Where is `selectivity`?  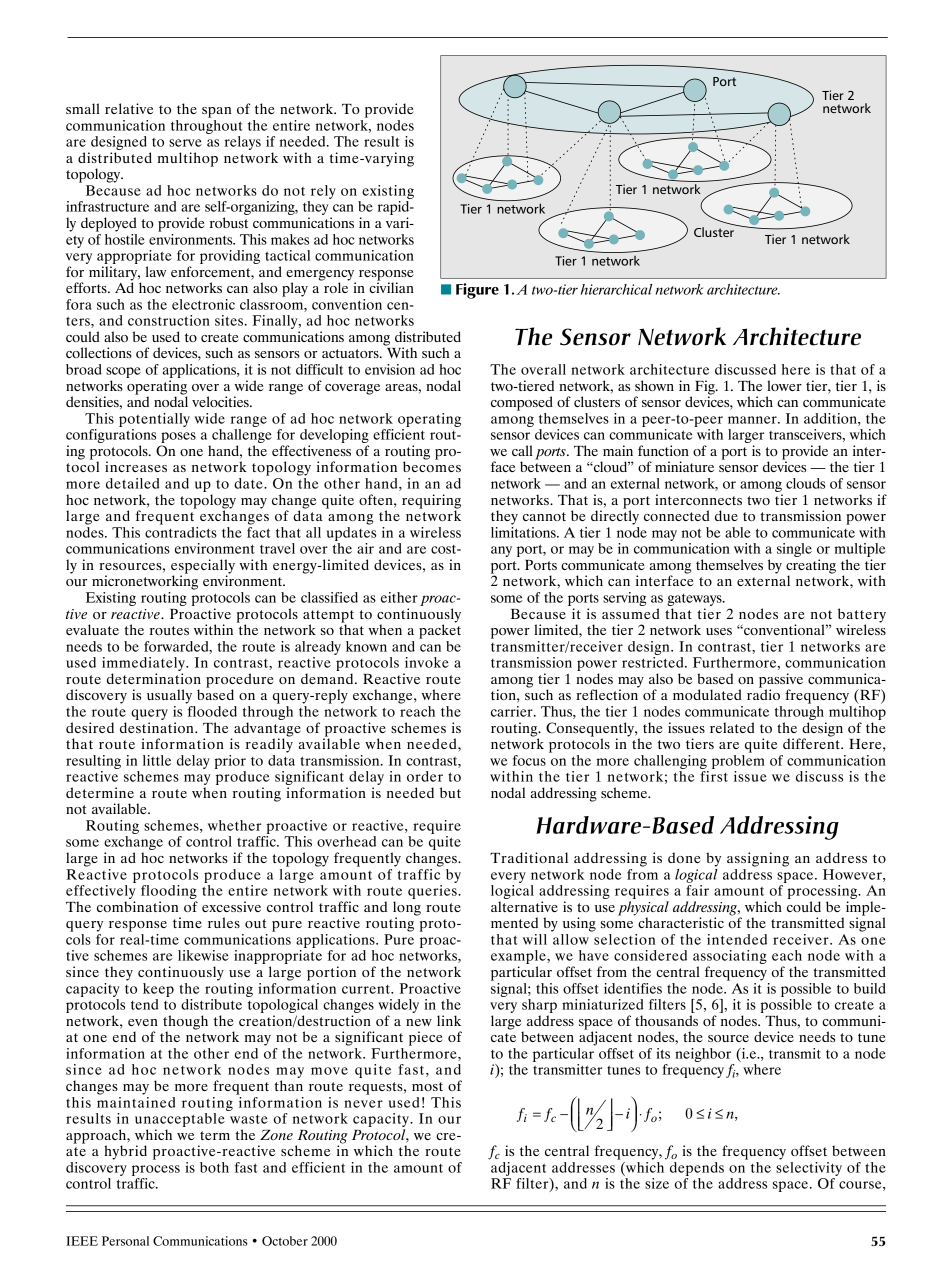
selectivity is located at coordinates (809, 1167).
